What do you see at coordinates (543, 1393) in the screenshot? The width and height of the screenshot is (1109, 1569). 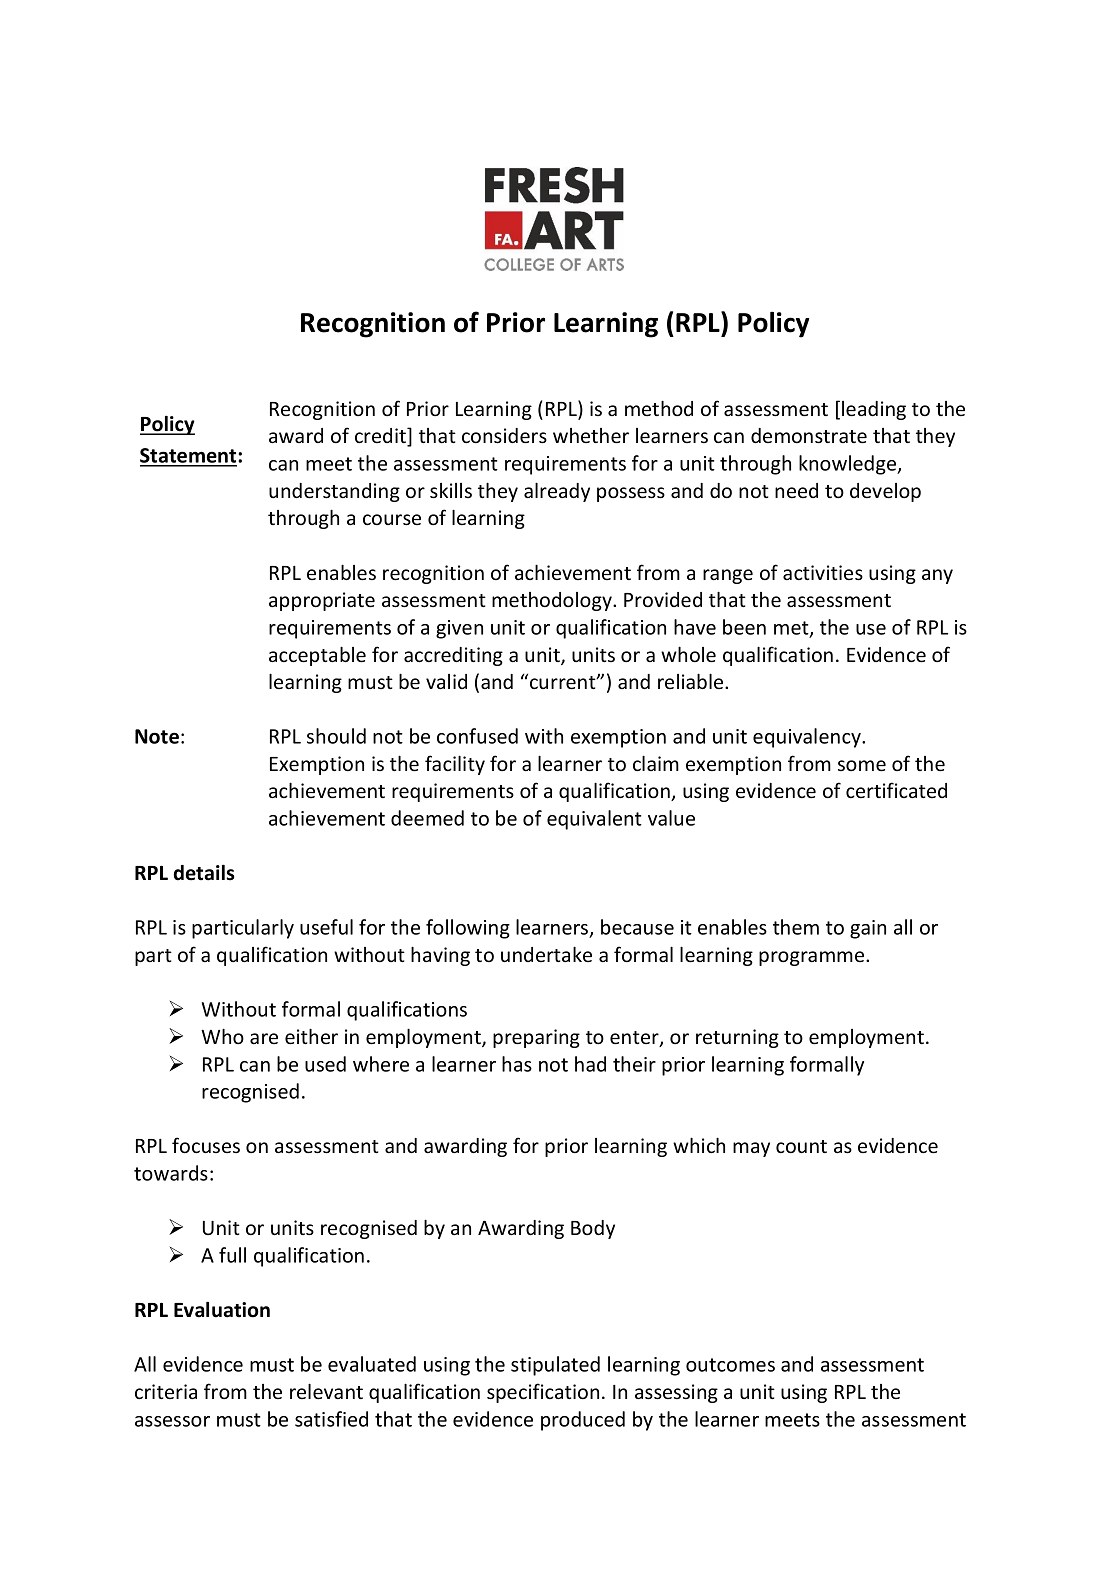 I see `specification` at bounding box center [543, 1393].
